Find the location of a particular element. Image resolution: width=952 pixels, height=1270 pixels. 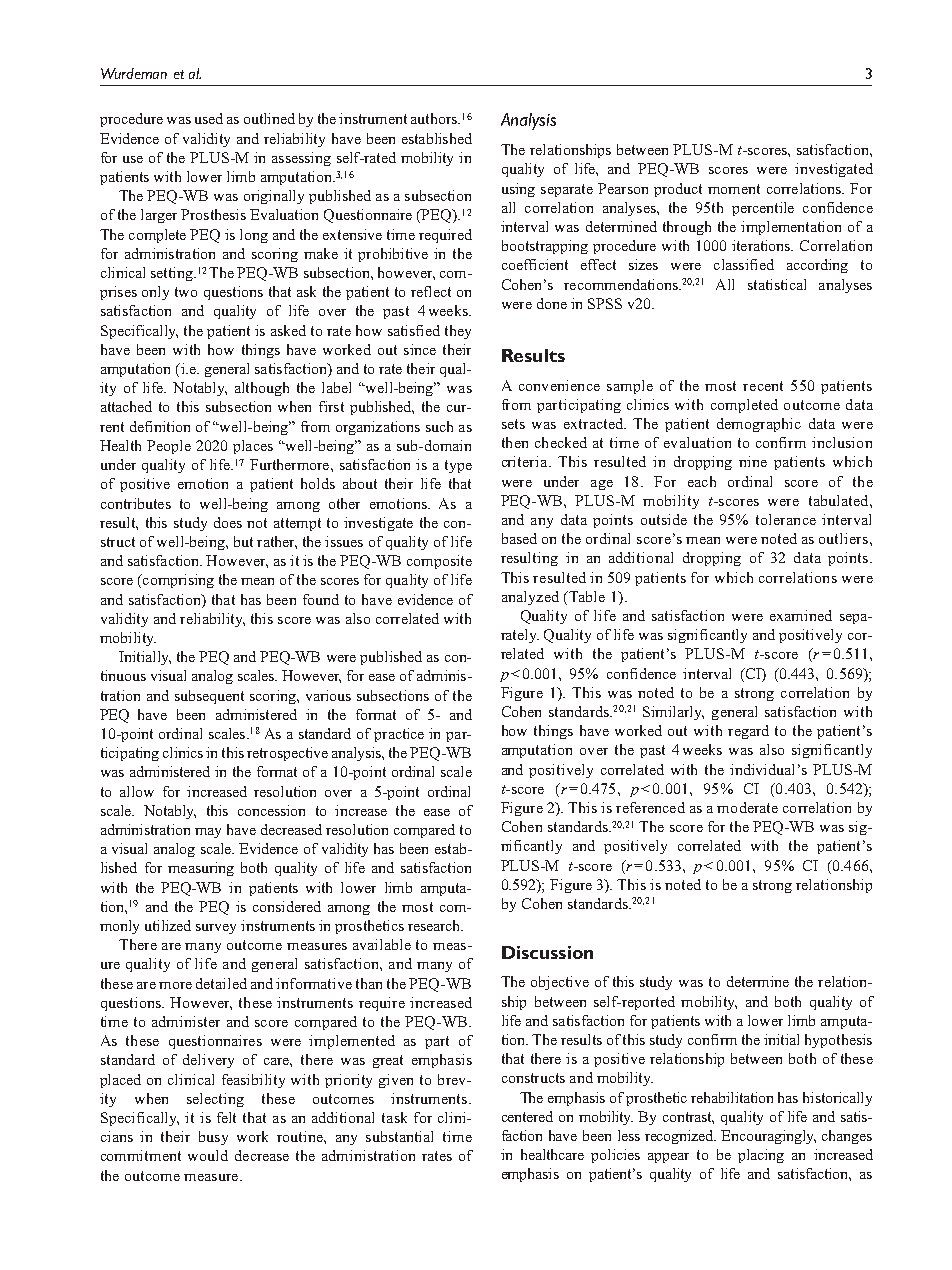

research is located at coordinates (435, 925).
